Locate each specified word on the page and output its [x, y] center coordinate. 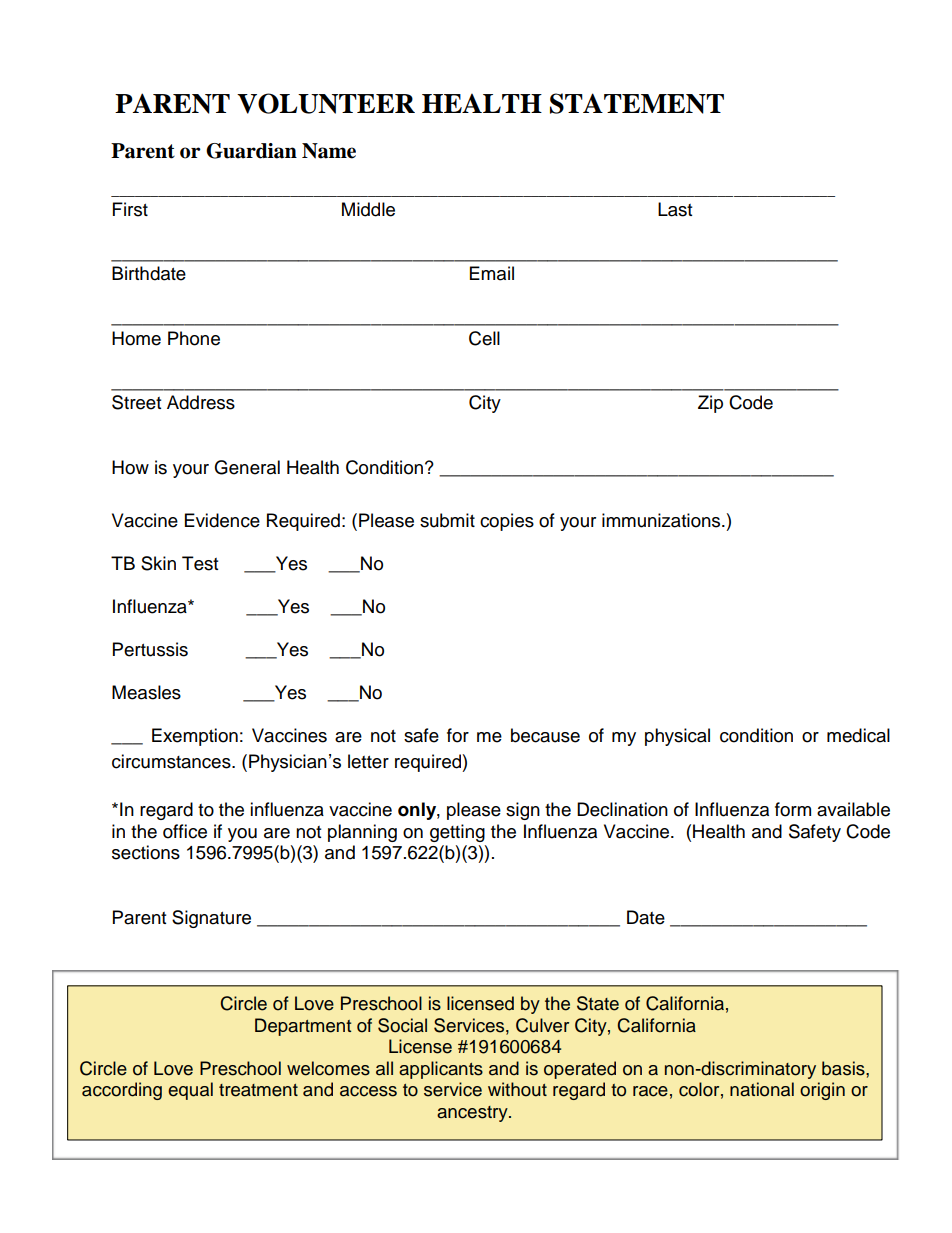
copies [507, 522]
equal [190, 1091]
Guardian [251, 151]
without [517, 1089]
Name [329, 151]
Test [200, 563]
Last [675, 209]
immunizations [662, 520]
